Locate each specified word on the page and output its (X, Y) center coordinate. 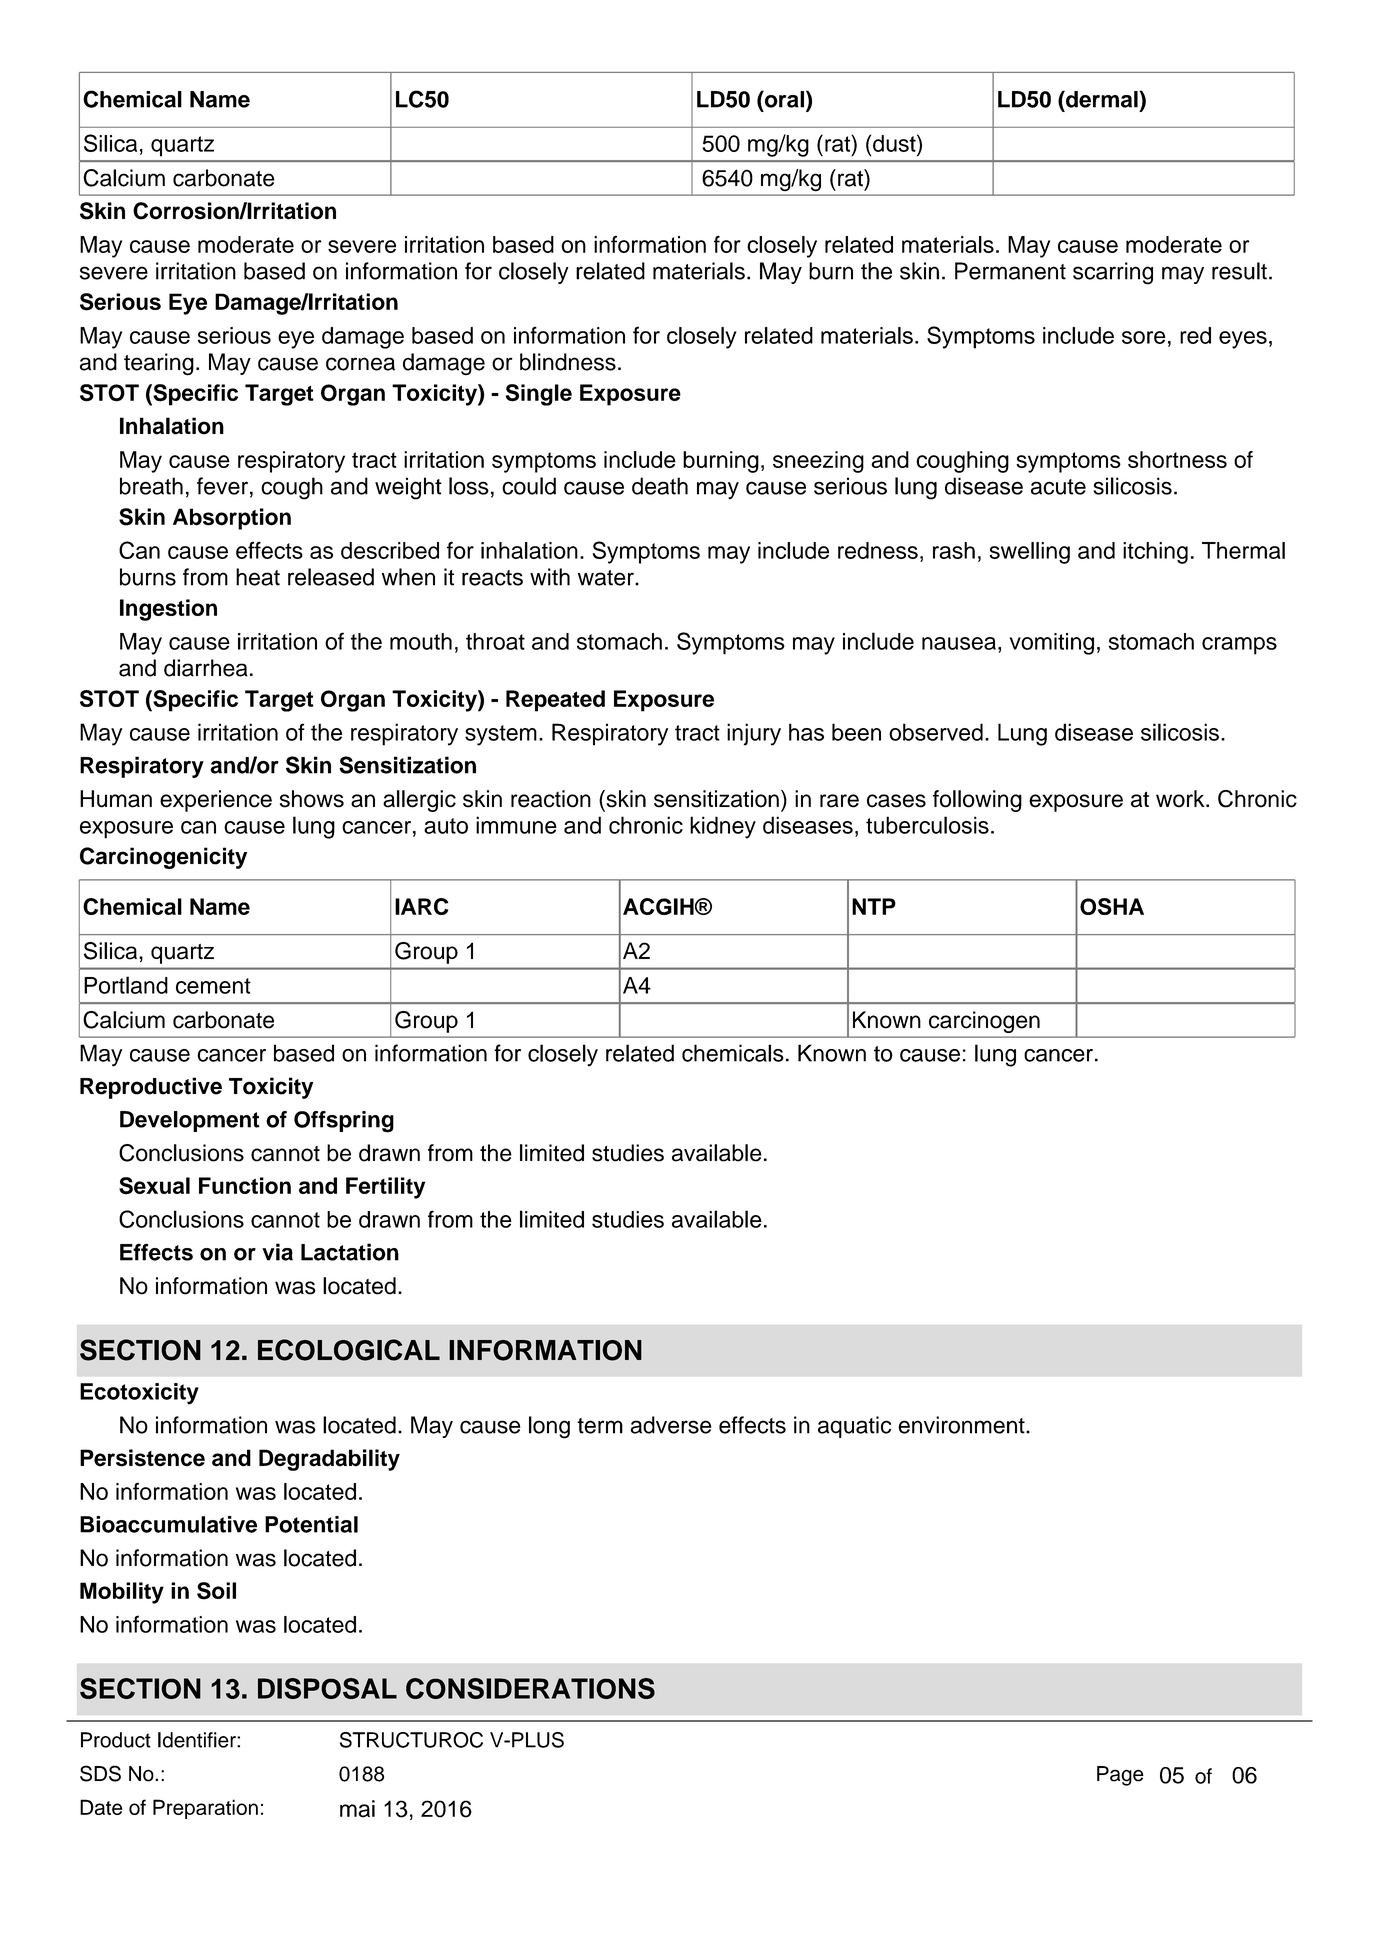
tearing (159, 364)
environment (962, 1425)
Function (245, 1185)
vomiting (1051, 644)
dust (895, 143)
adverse (671, 1425)
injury (754, 734)
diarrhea (206, 668)
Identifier (198, 1740)
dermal (1102, 99)
